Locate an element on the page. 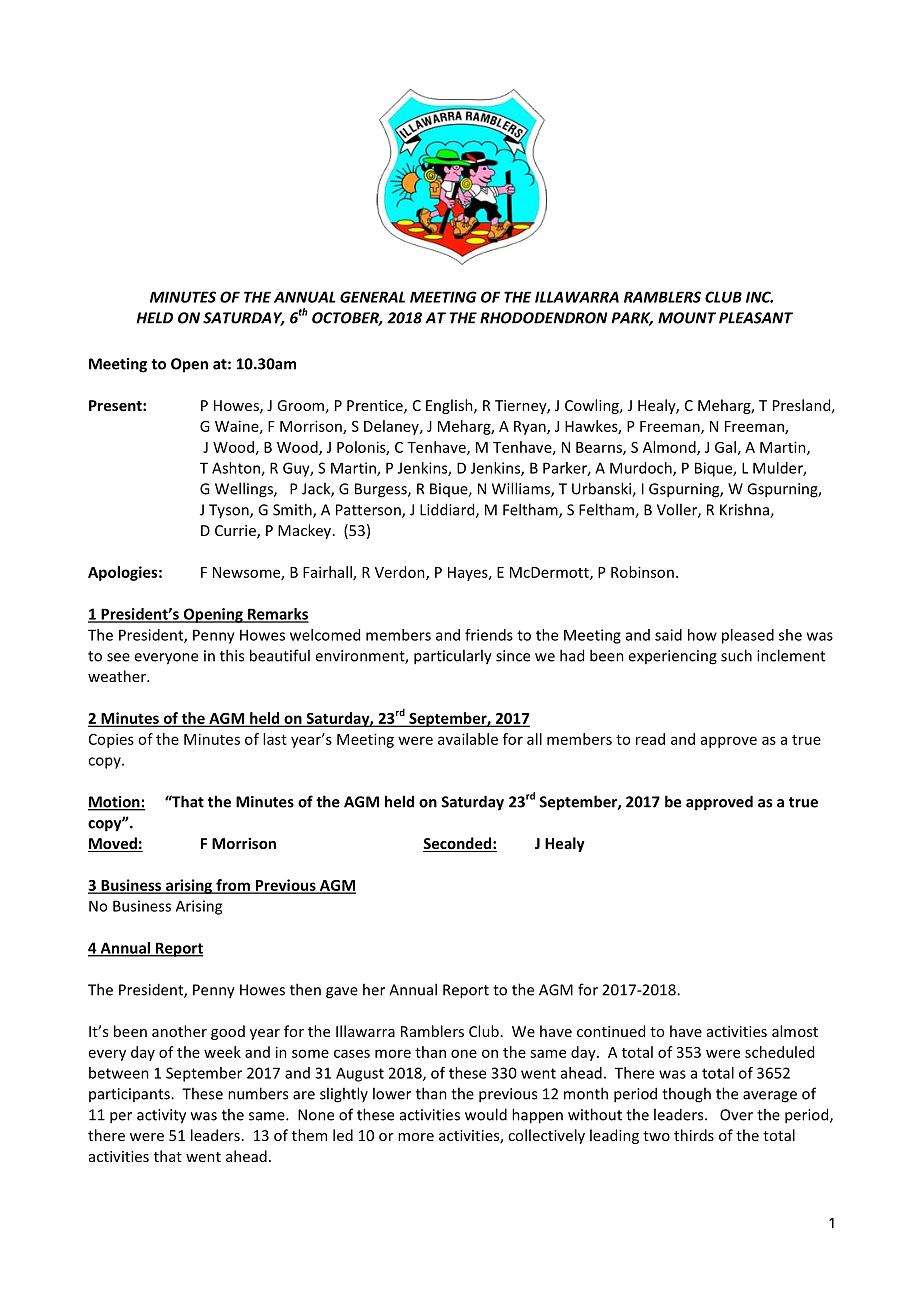 The height and width of the page is (1308, 924). Tyson is located at coordinates (230, 511).
